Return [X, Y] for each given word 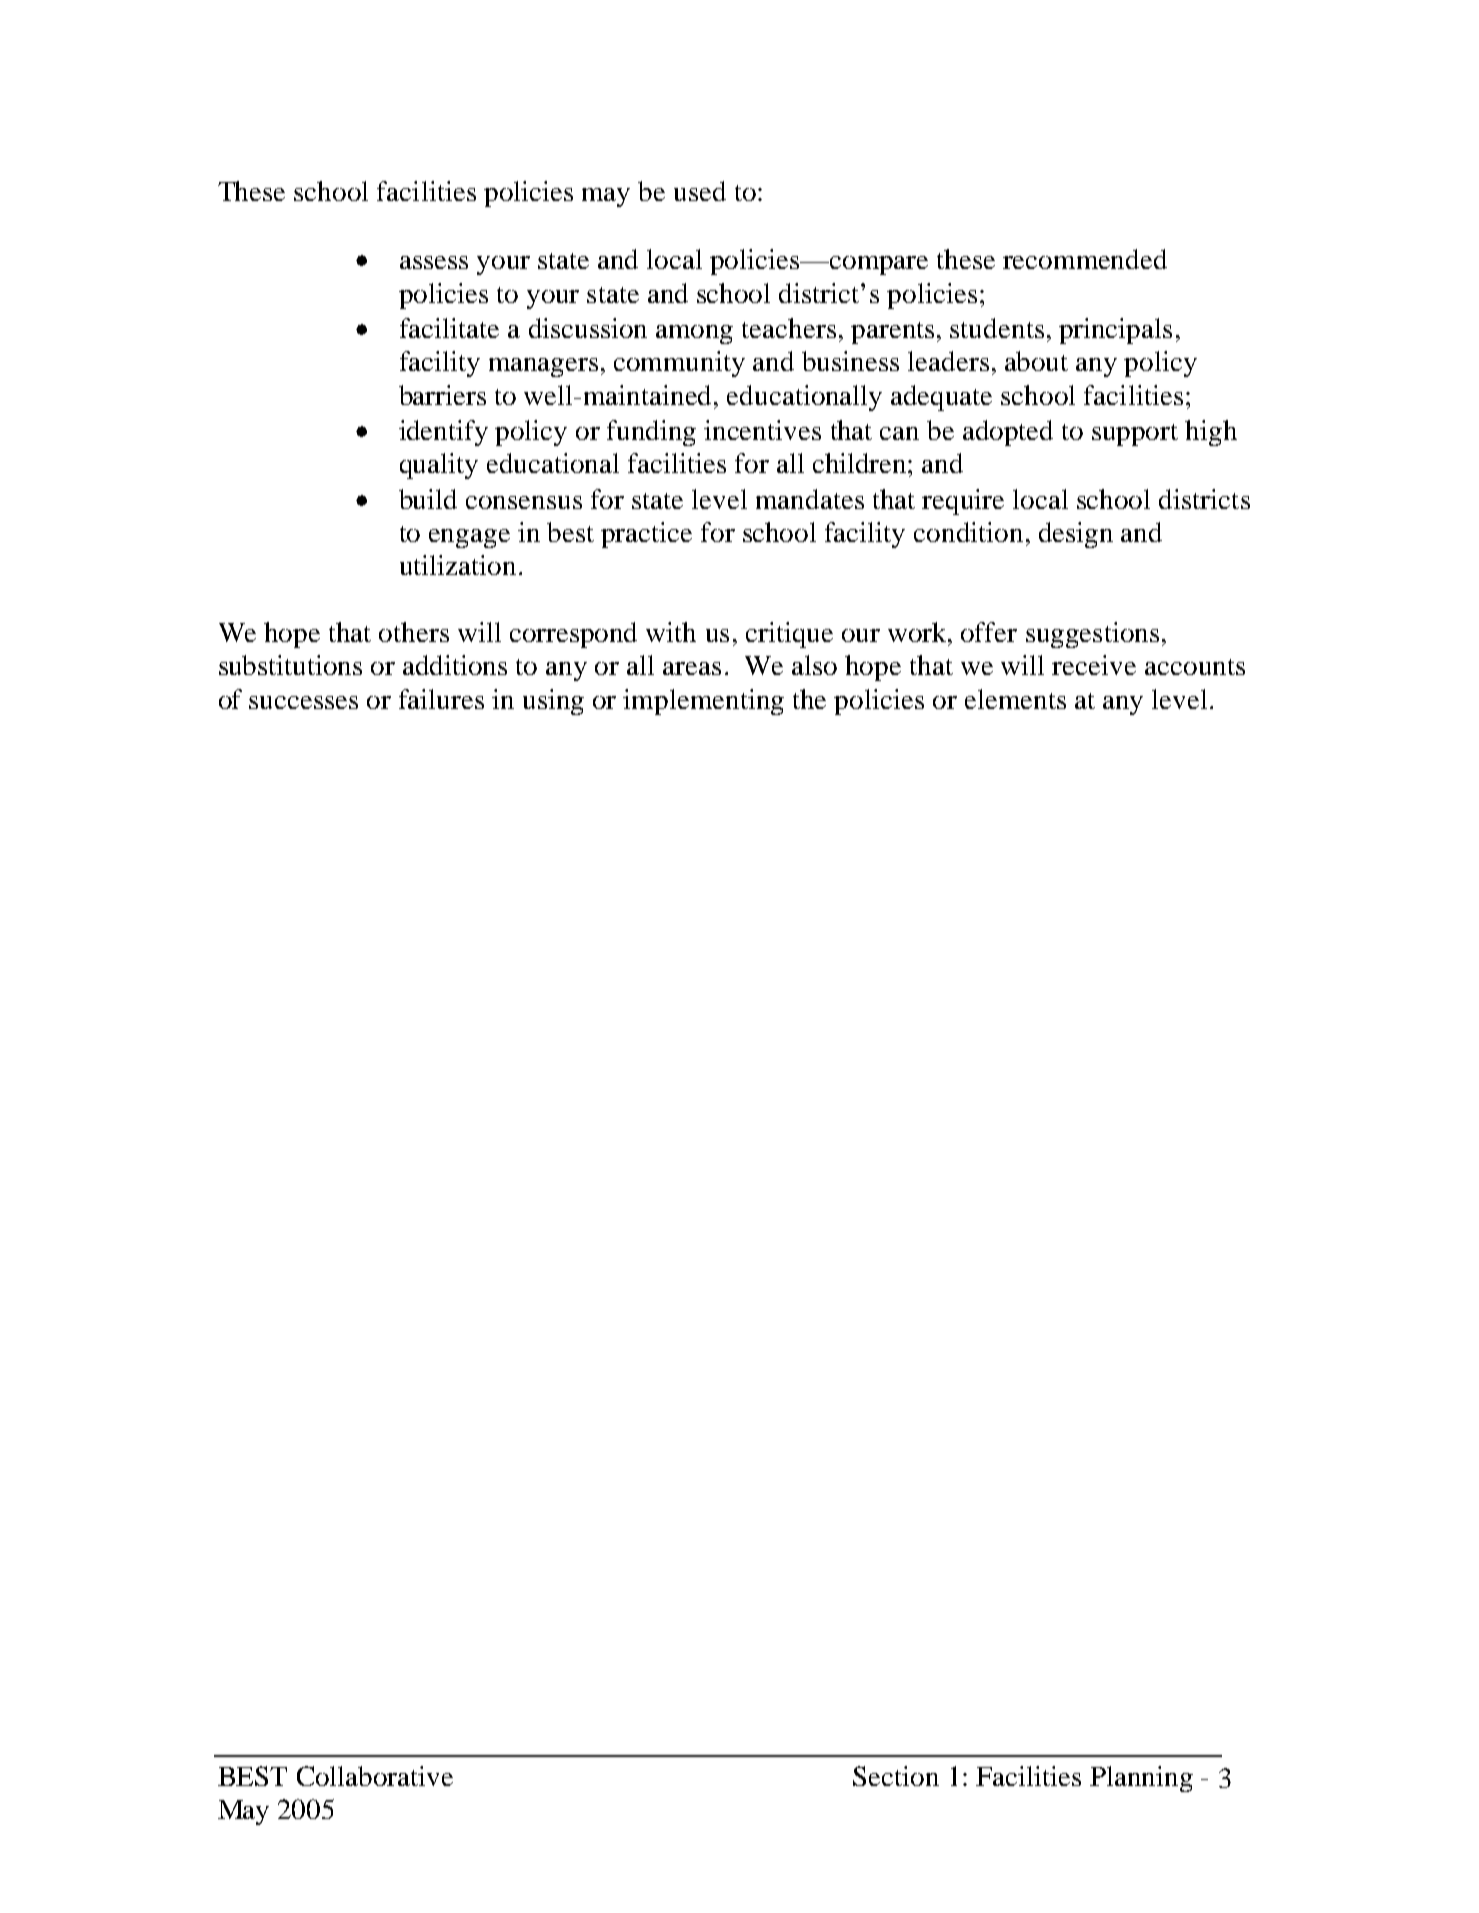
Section [896, 1776]
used [700, 191]
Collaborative [375, 1776]
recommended [1085, 259]
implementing [703, 702]
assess [434, 262]
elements [1015, 699]
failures [441, 699]
